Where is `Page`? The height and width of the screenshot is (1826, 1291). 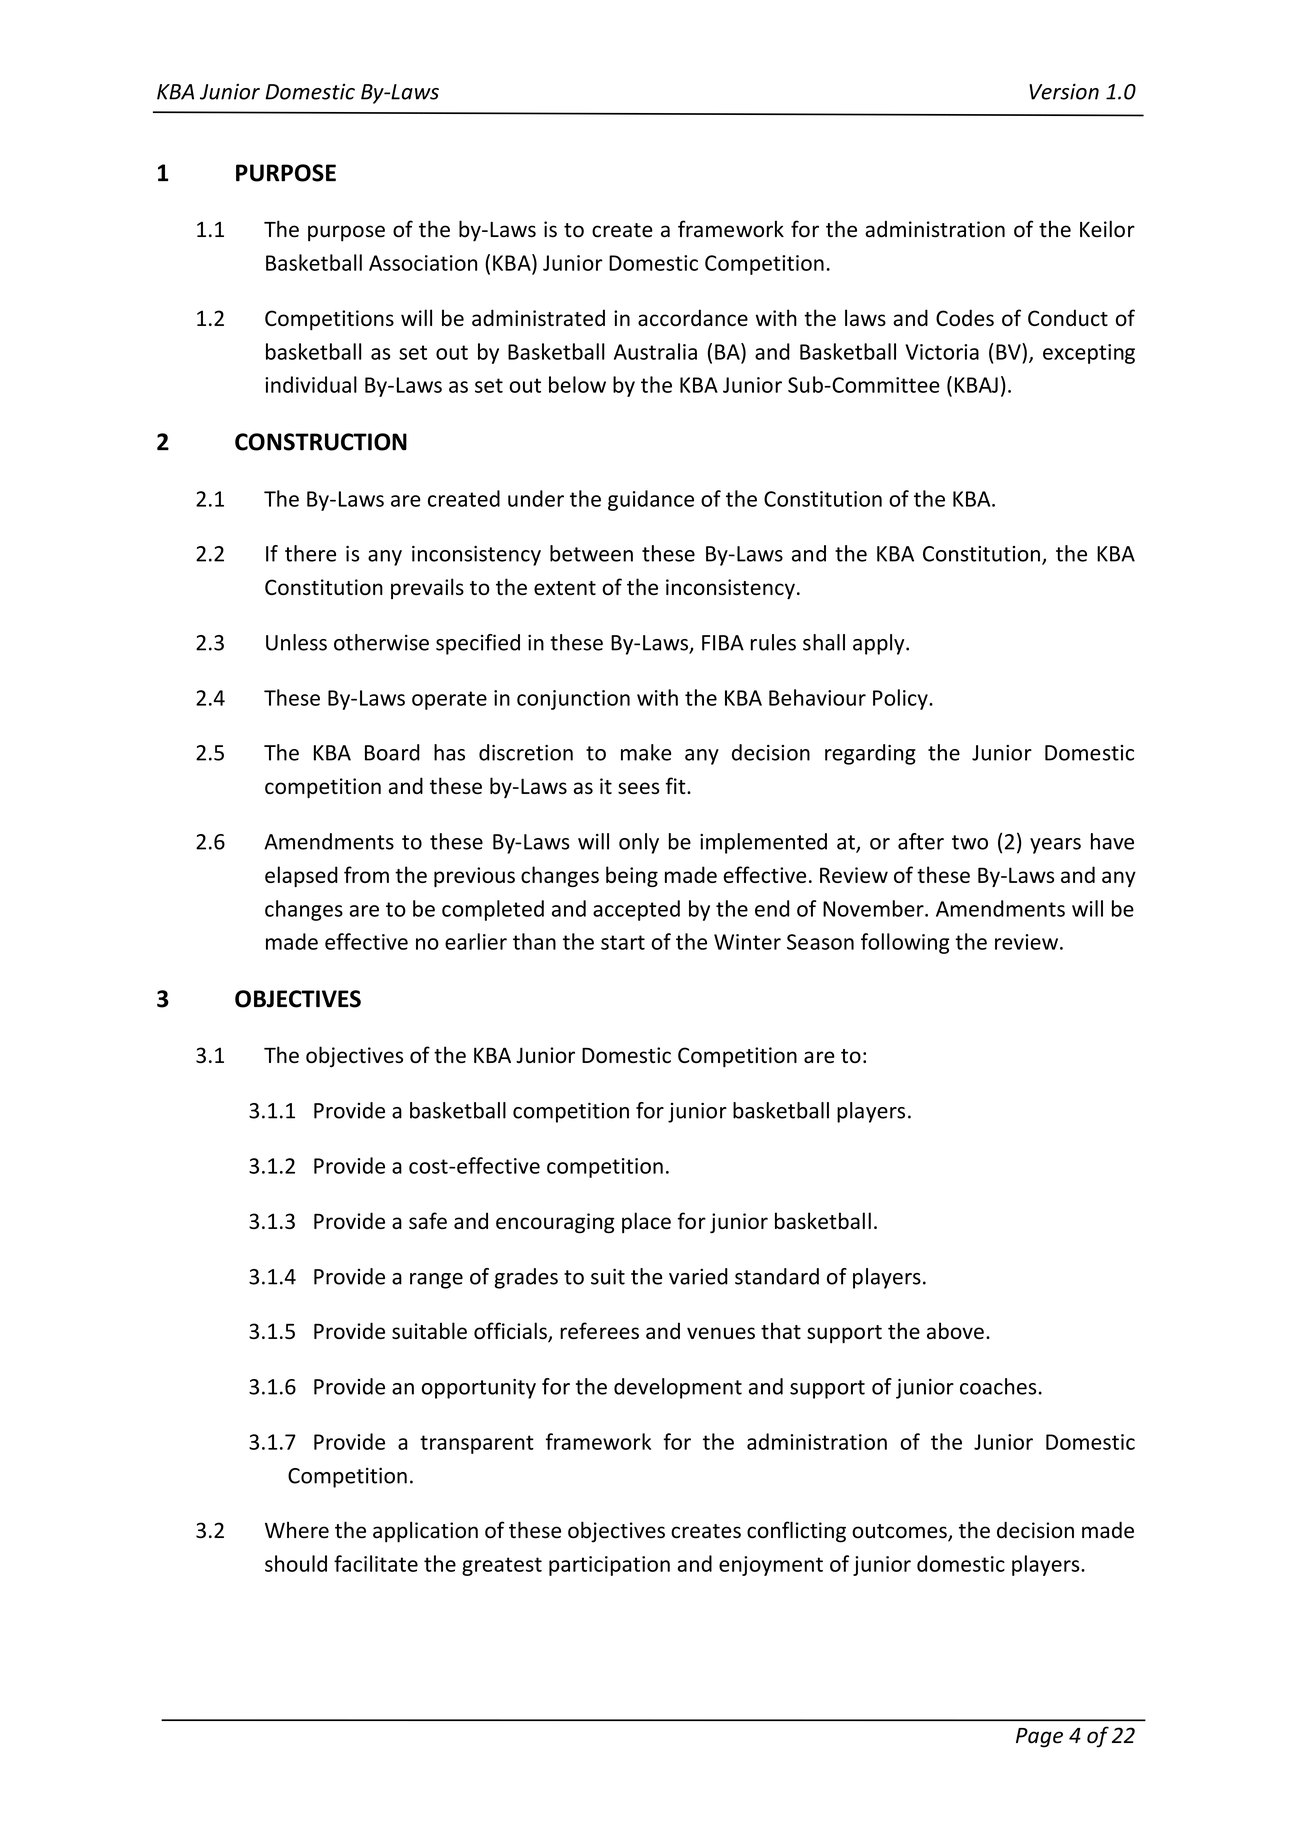 Page is located at coordinates (1039, 1738).
